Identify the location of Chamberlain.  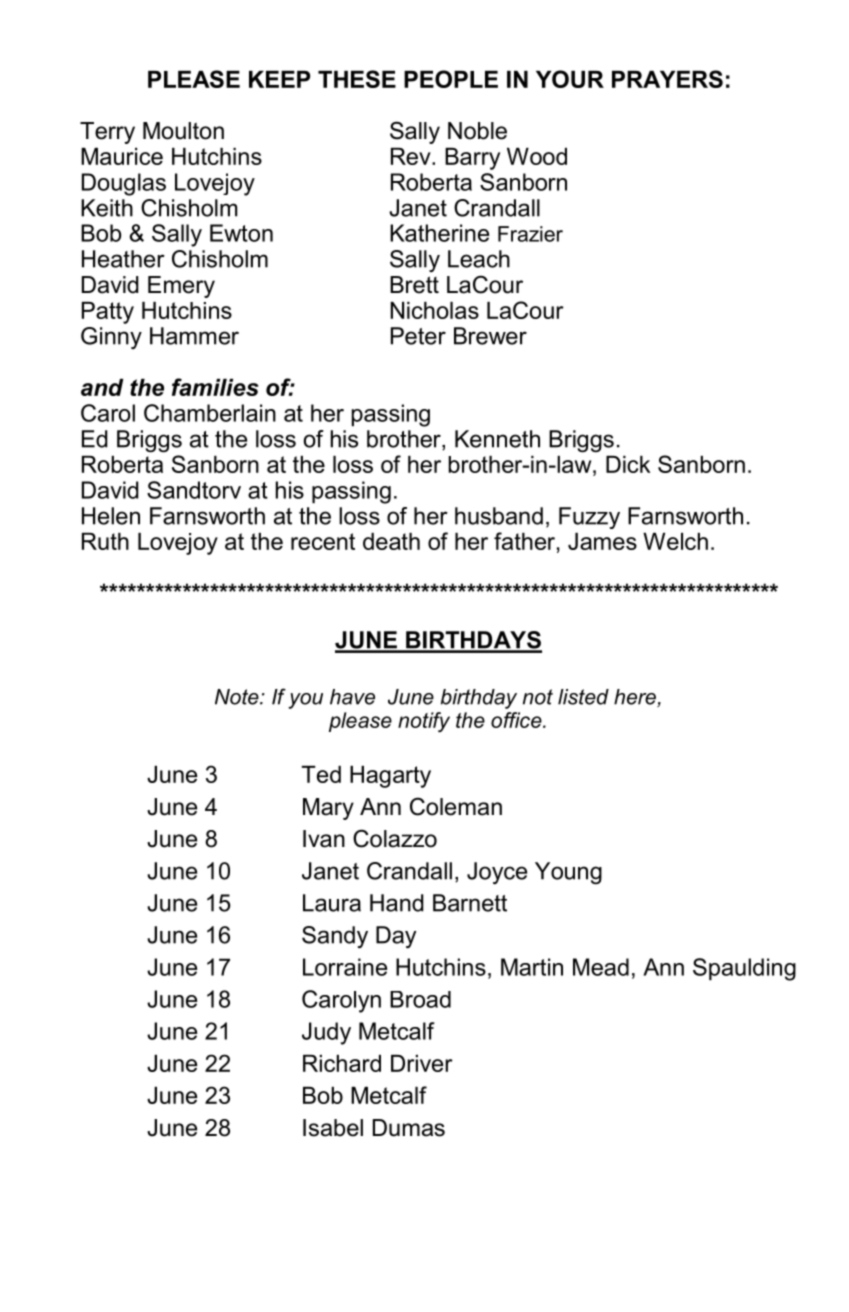
(210, 413).
